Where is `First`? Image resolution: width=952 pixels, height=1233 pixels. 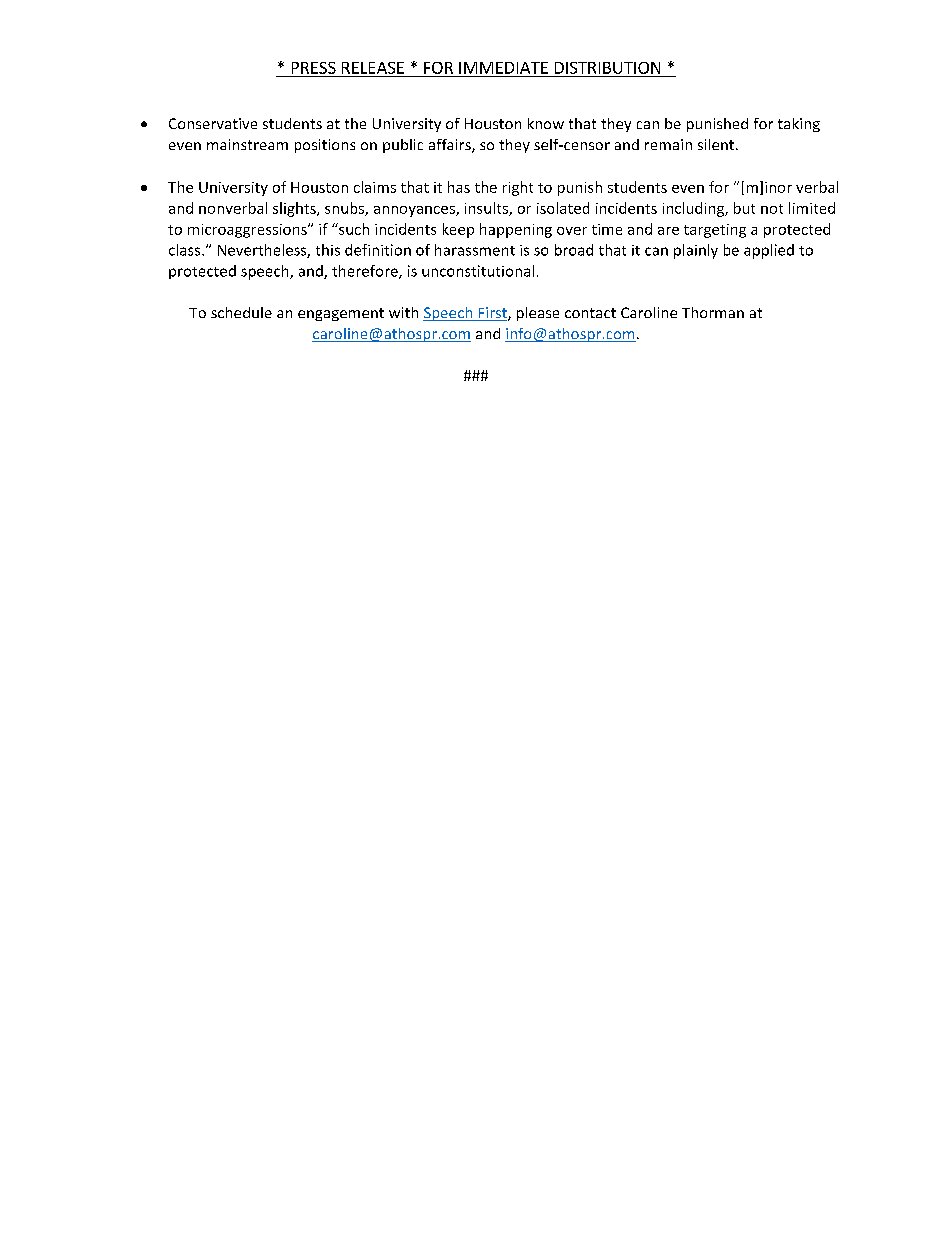
First is located at coordinates (492, 314).
